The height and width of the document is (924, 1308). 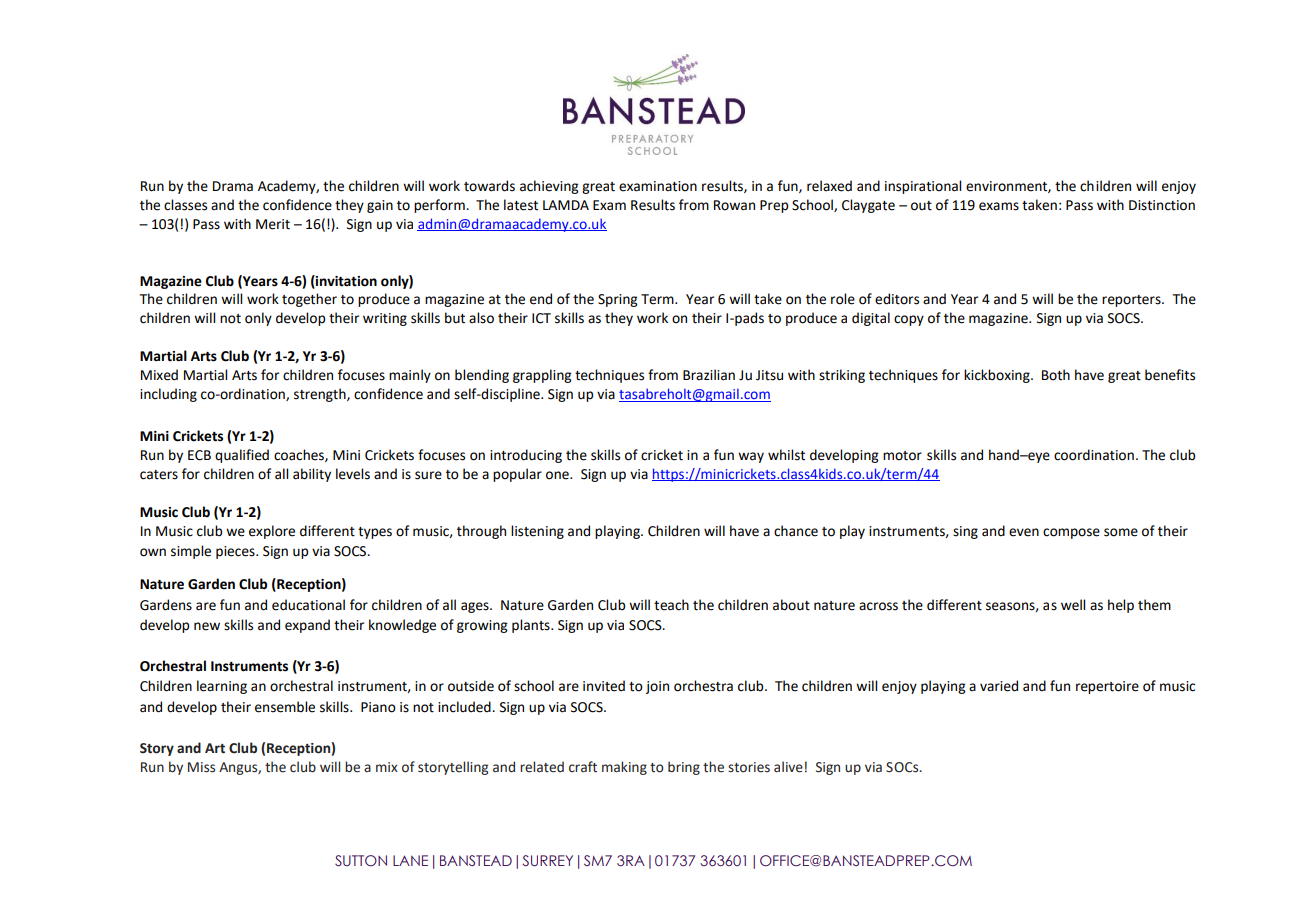 What do you see at coordinates (734, 205) in the document?
I see `Rowan` at bounding box center [734, 205].
